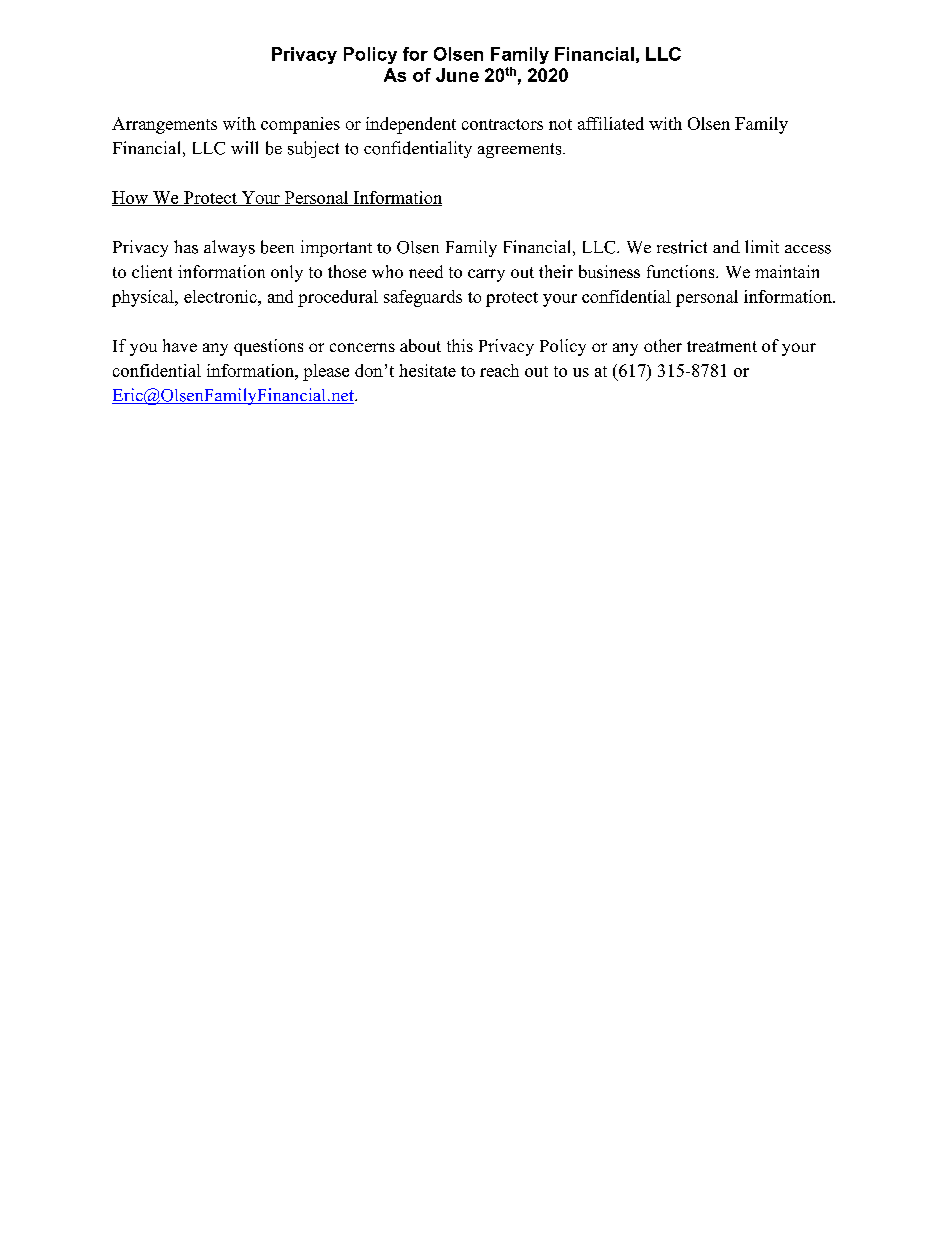 The width and height of the page is (952, 1233). Describe the element at coordinates (762, 246) in the page. I see `limit` at that location.
